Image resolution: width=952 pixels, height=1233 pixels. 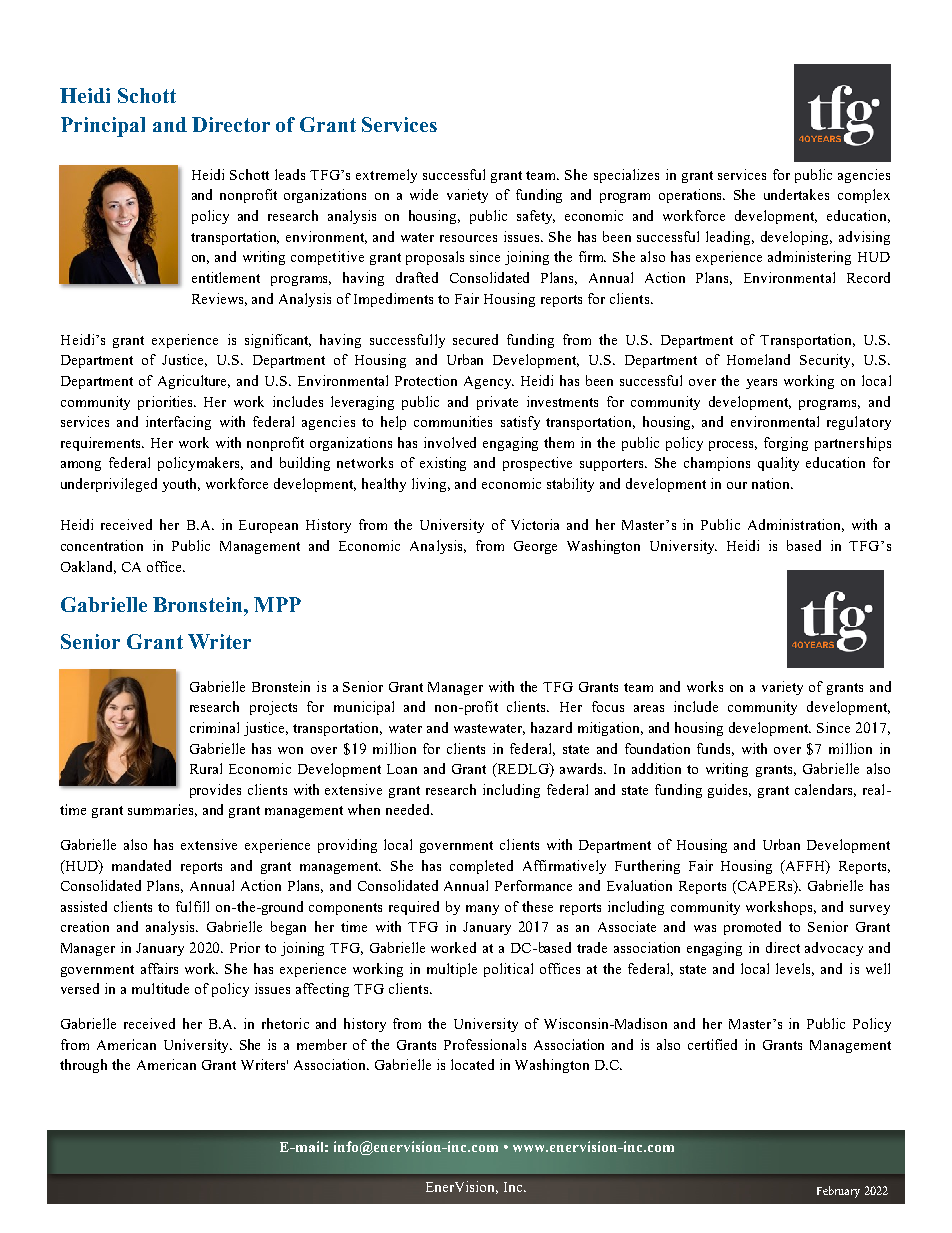 What do you see at coordinates (214, 727) in the document?
I see `criminal` at bounding box center [214, 727].
